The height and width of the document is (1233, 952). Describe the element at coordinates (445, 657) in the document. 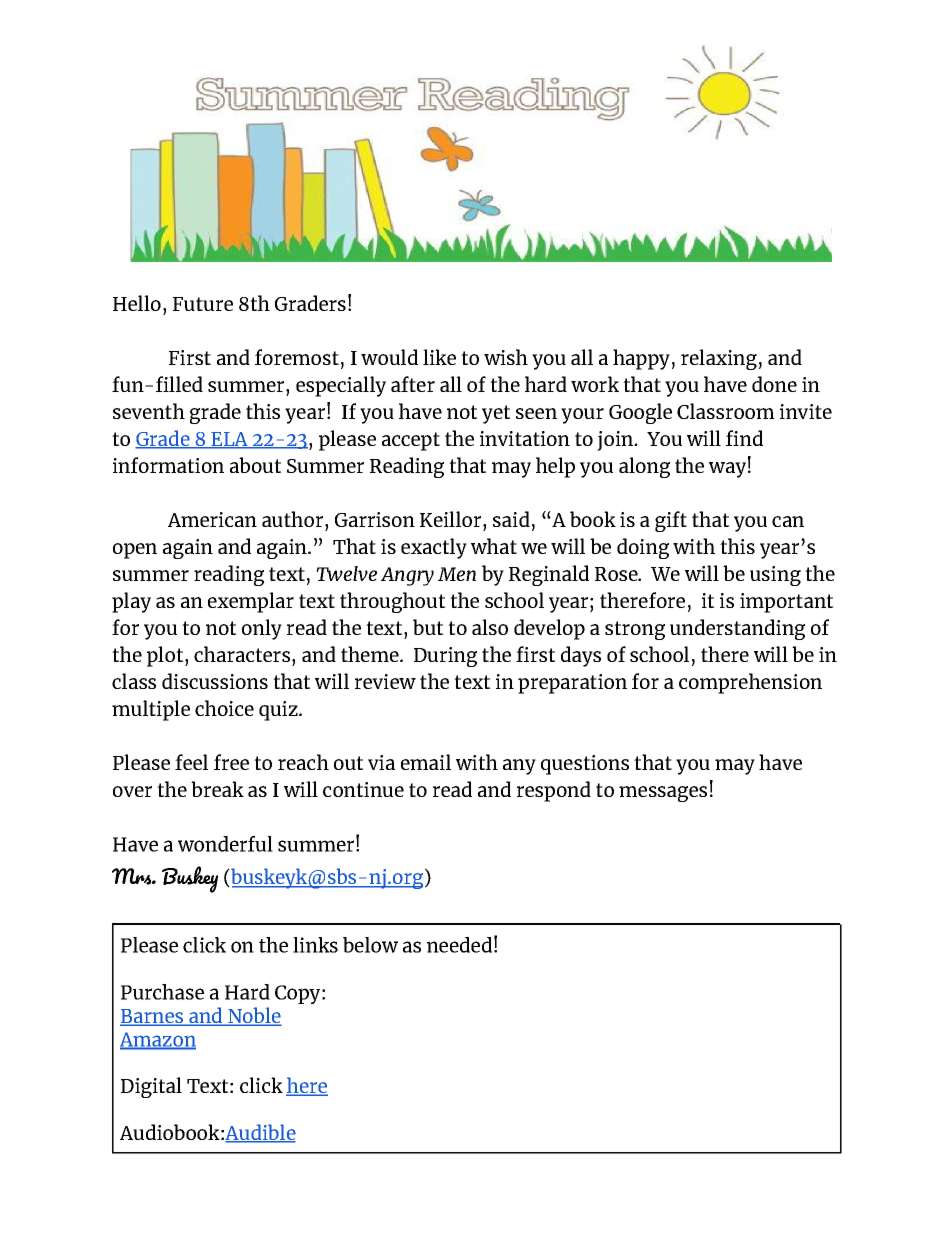

I see `During` at that location.
